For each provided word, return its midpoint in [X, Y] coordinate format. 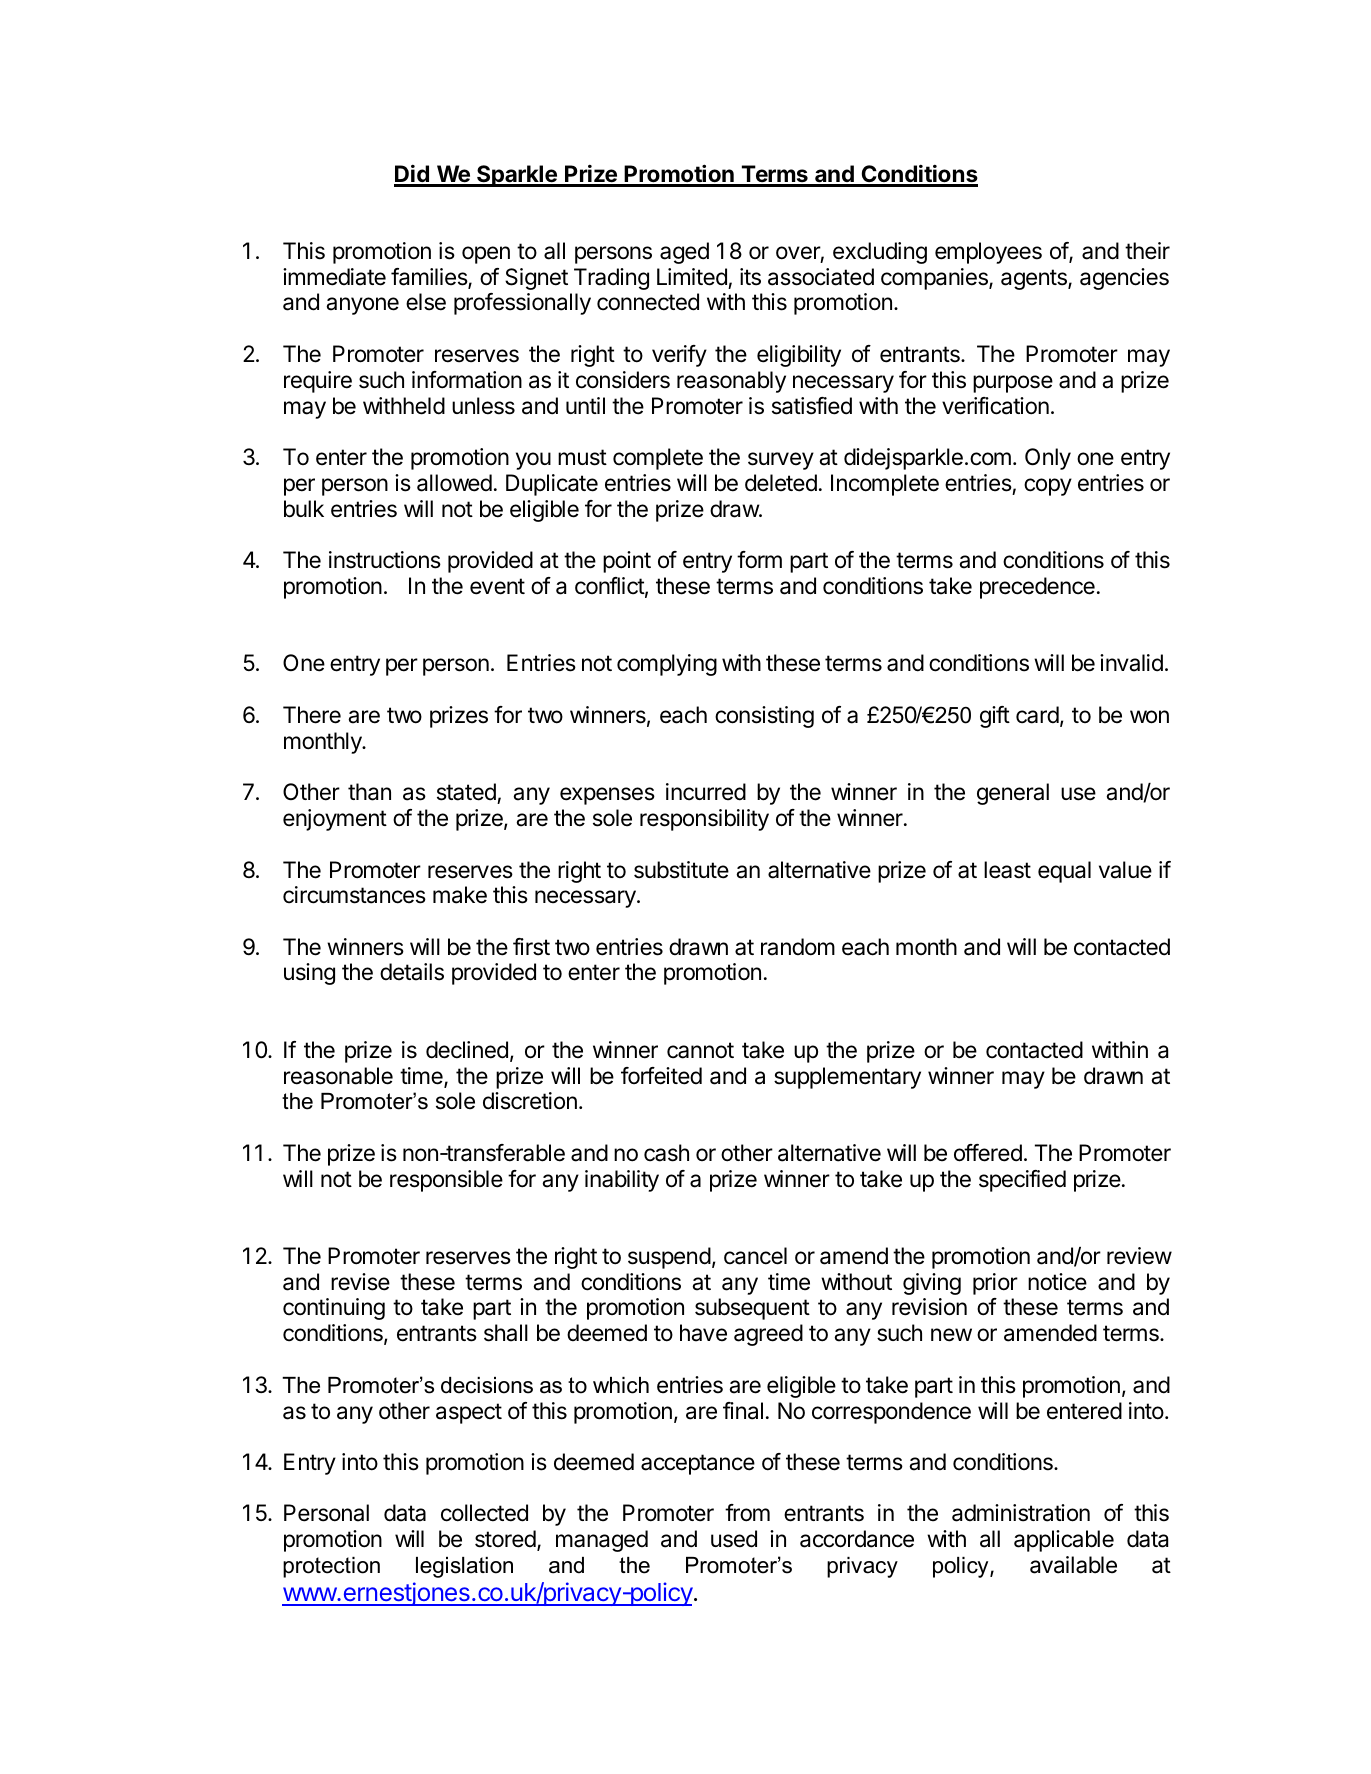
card [1037, 715]
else [426, 302]
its [750, 277]
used [734, 1539]
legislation [464, 1567]
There [312, 715]
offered [988, 1153]
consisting [764, 717]
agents [1035, 279]
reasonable [338, 1076]
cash [666, 1153]
